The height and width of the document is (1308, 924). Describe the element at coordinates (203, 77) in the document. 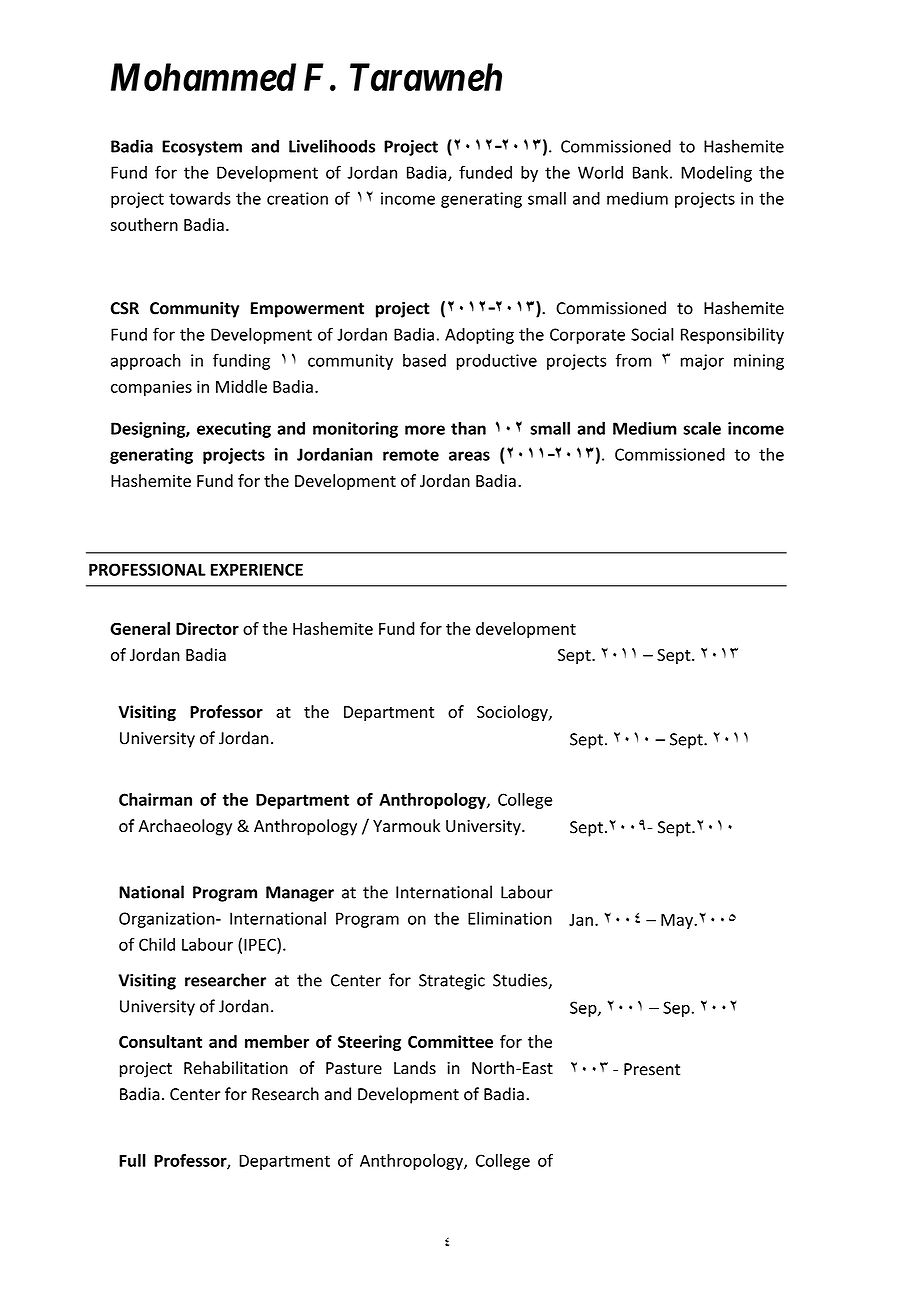

I see `Mohammed` at that location.
